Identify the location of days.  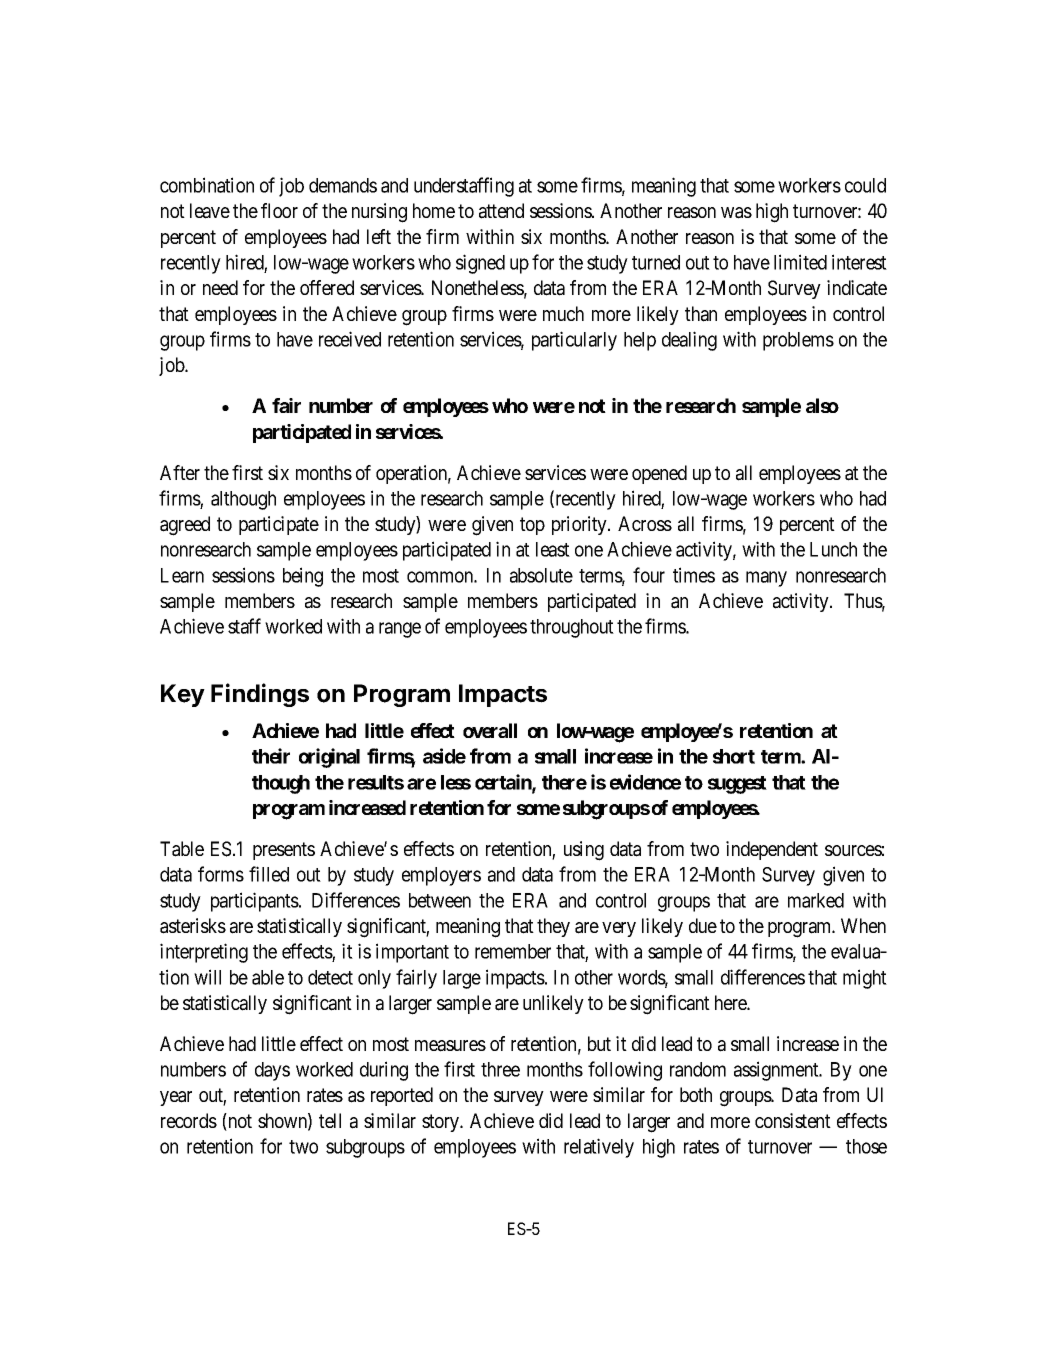
(272, 1071).
